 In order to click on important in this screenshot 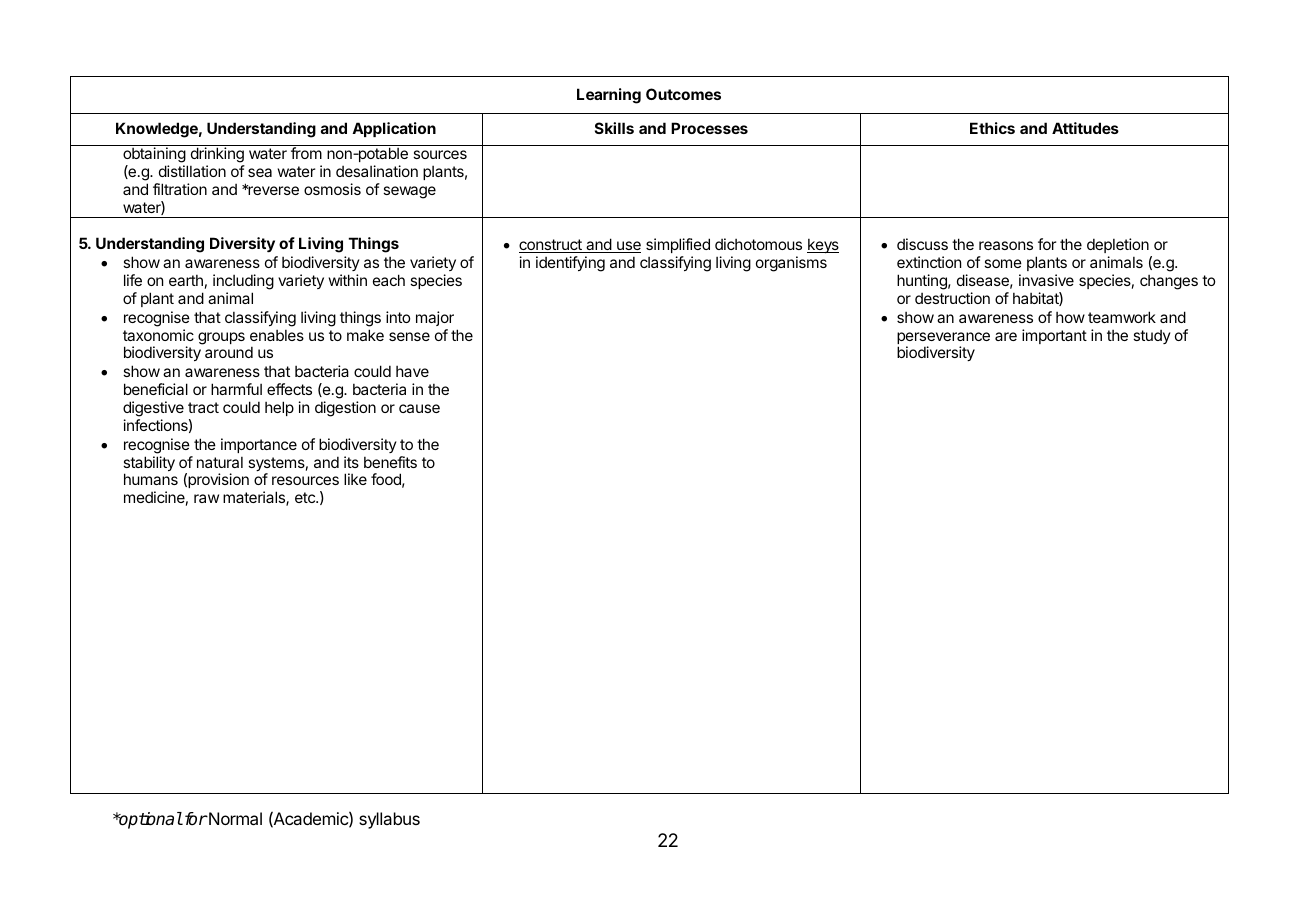, I will do `click(1054, 336)`.
